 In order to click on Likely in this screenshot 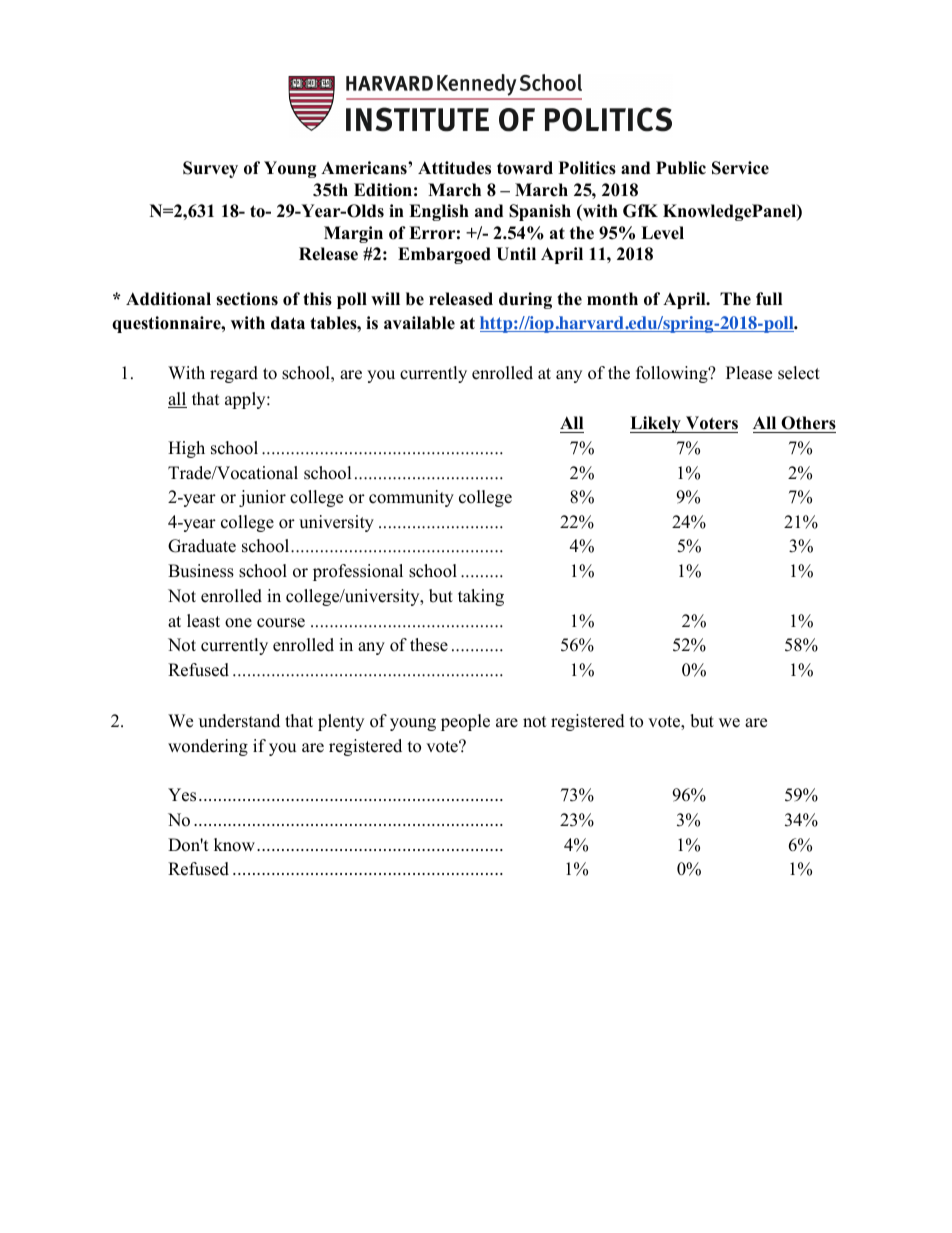, I will do `click(656, 424)`.
